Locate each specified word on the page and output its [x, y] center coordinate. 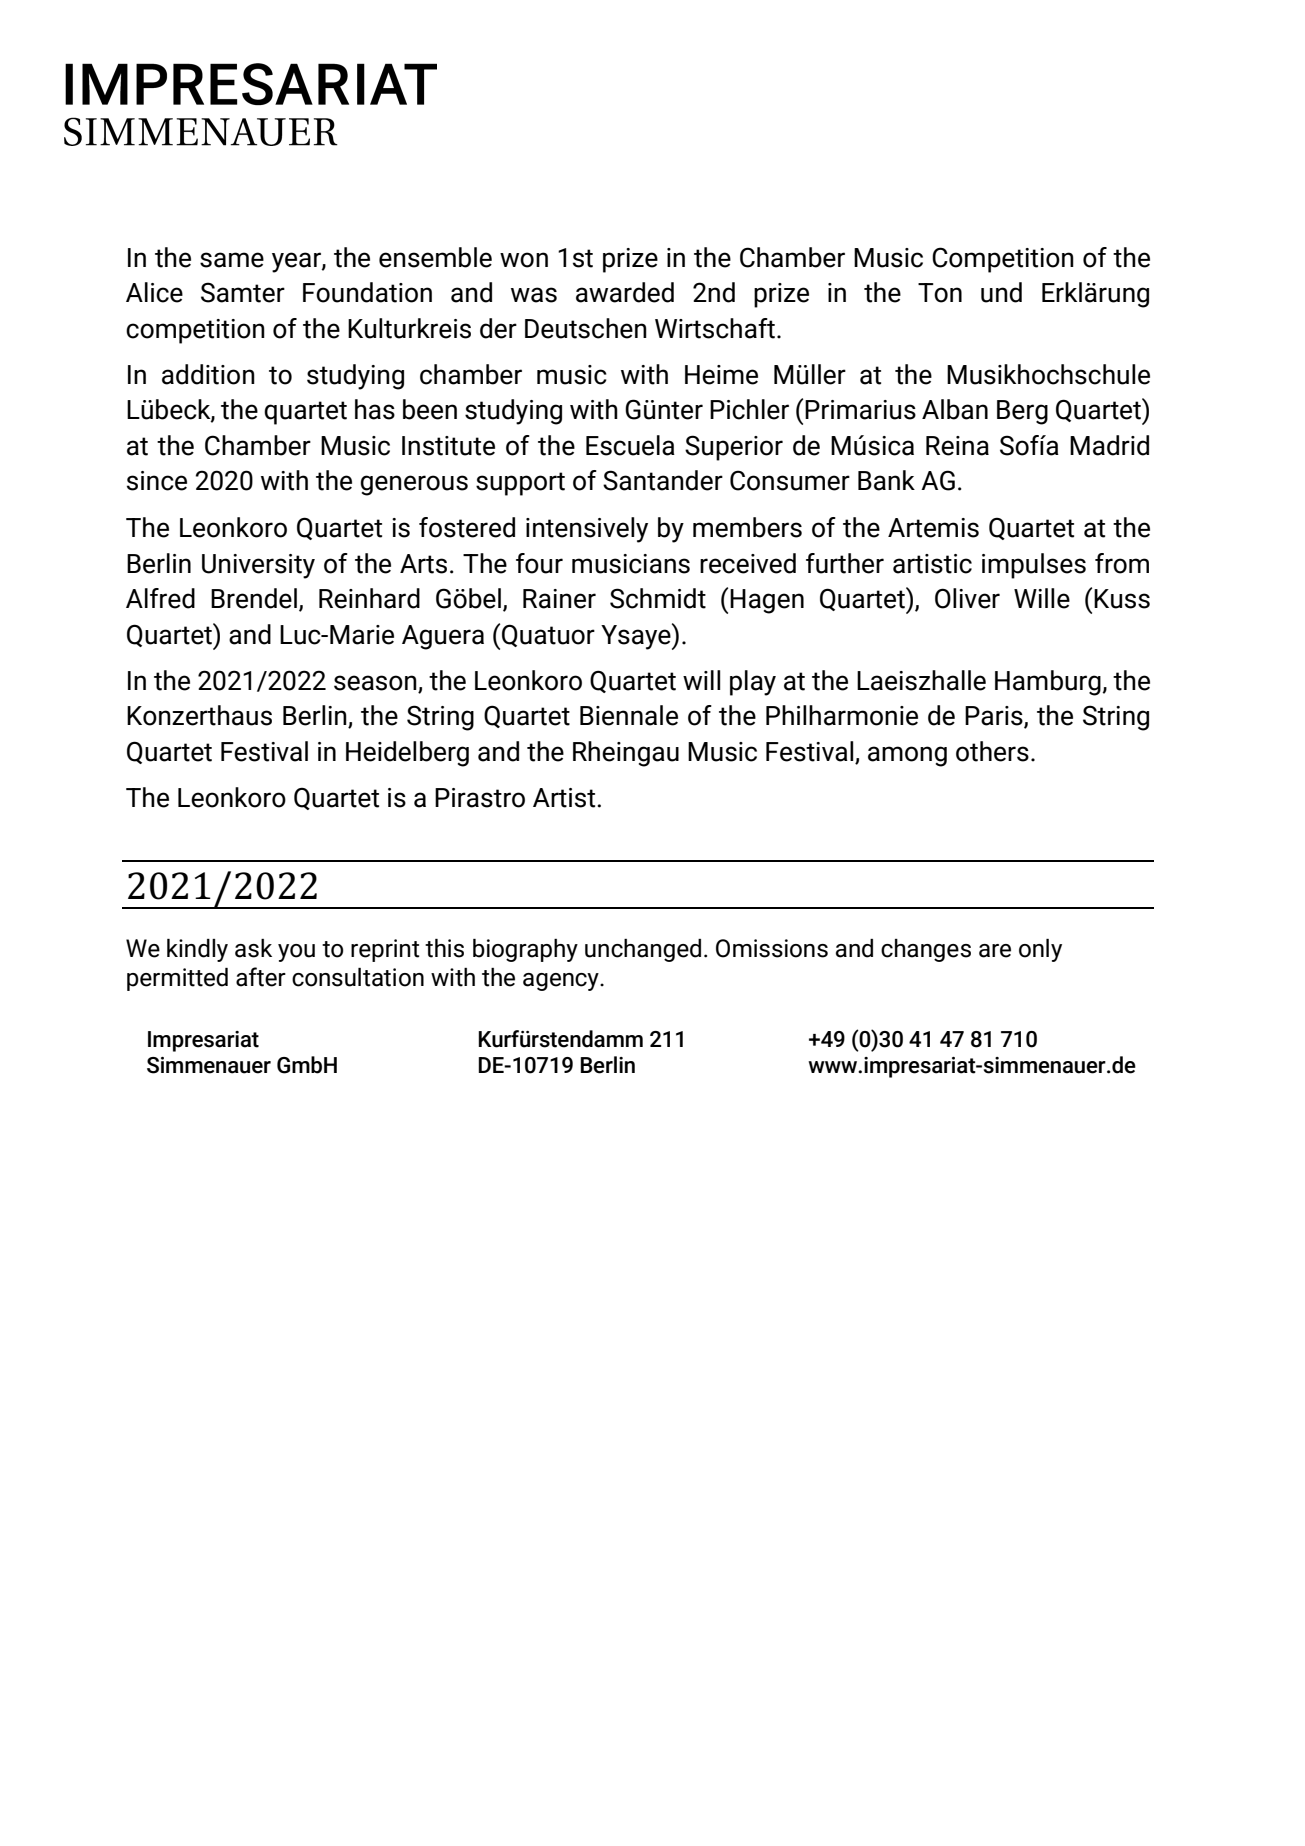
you [296, 953]
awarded [625, 292]
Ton [940, 293]
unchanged [643, 950]
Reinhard [369, 598]
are [995, 951]
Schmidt [658, 598]
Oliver [967, 598]
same [232, 260]
